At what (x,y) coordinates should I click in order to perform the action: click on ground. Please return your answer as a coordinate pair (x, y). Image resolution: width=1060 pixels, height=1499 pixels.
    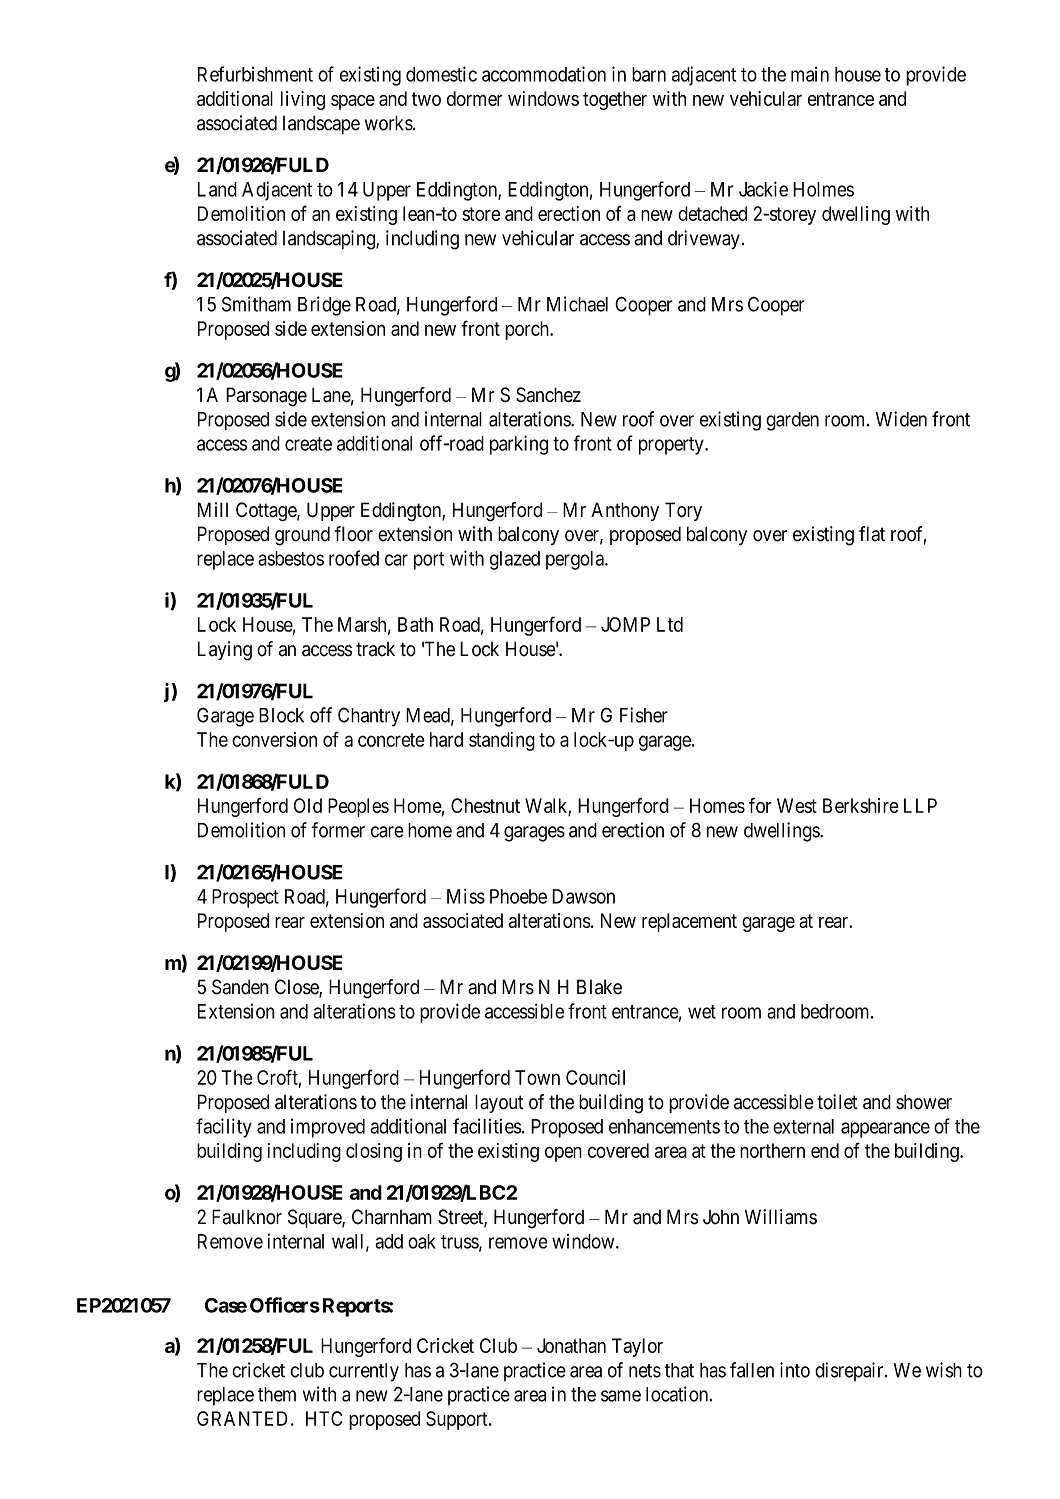
    Looking at the image, I should click on (302, 536).
